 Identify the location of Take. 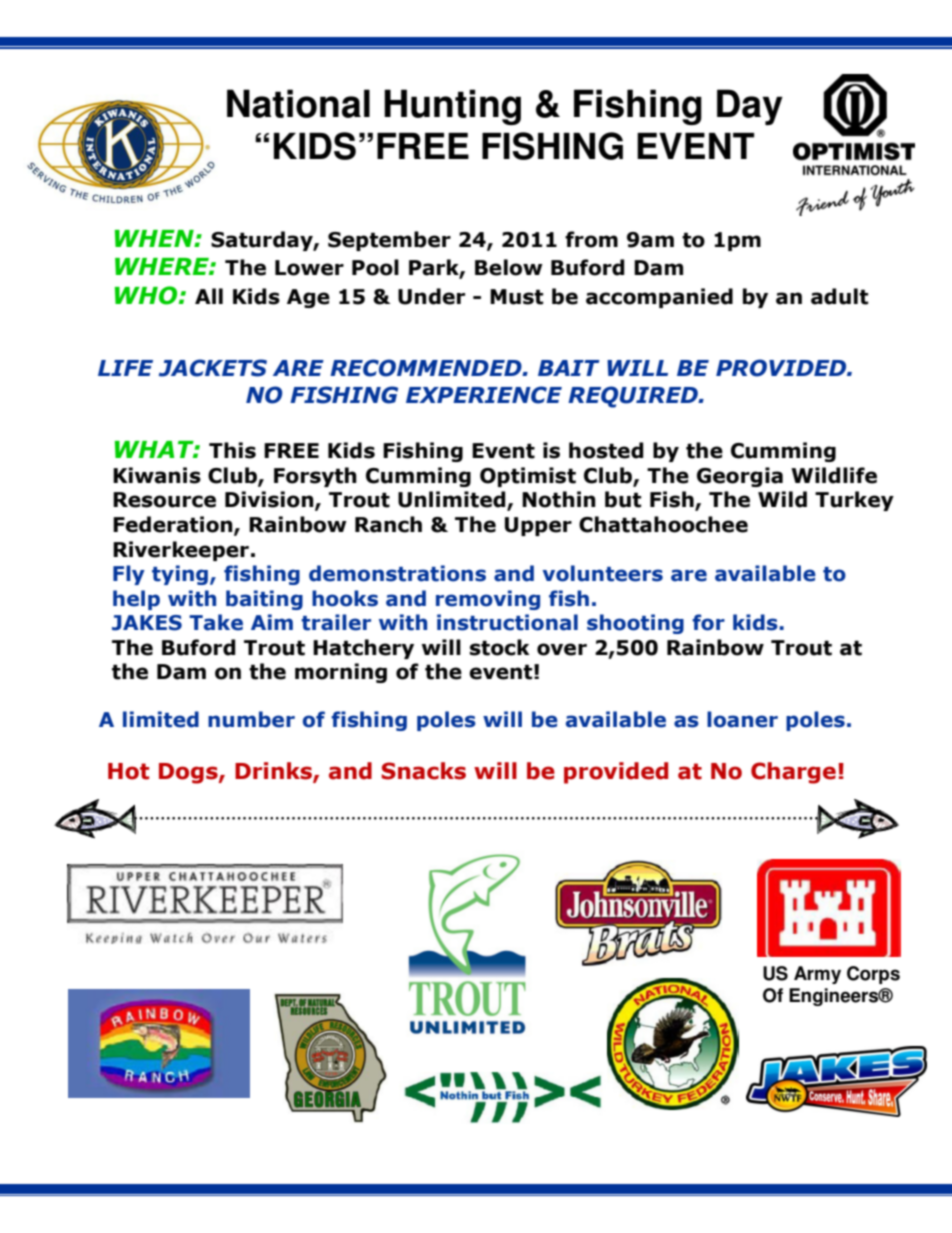
(216, 622).
